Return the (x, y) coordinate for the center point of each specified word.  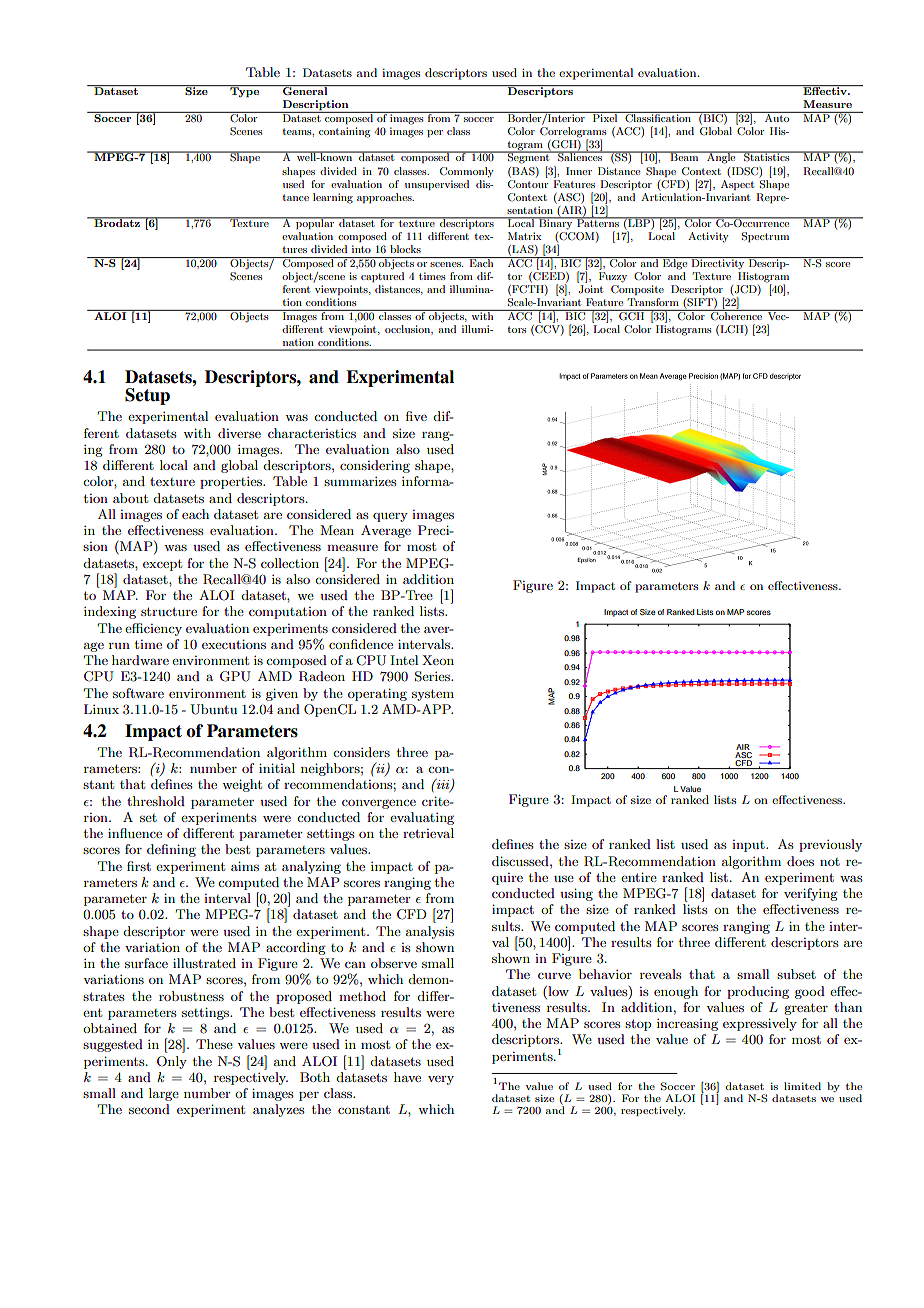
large (164, 1094)
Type (245, 91)
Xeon (438, 660)
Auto (777, 117)
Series (433, 676)
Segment (529, 157)
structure (169, 611)
